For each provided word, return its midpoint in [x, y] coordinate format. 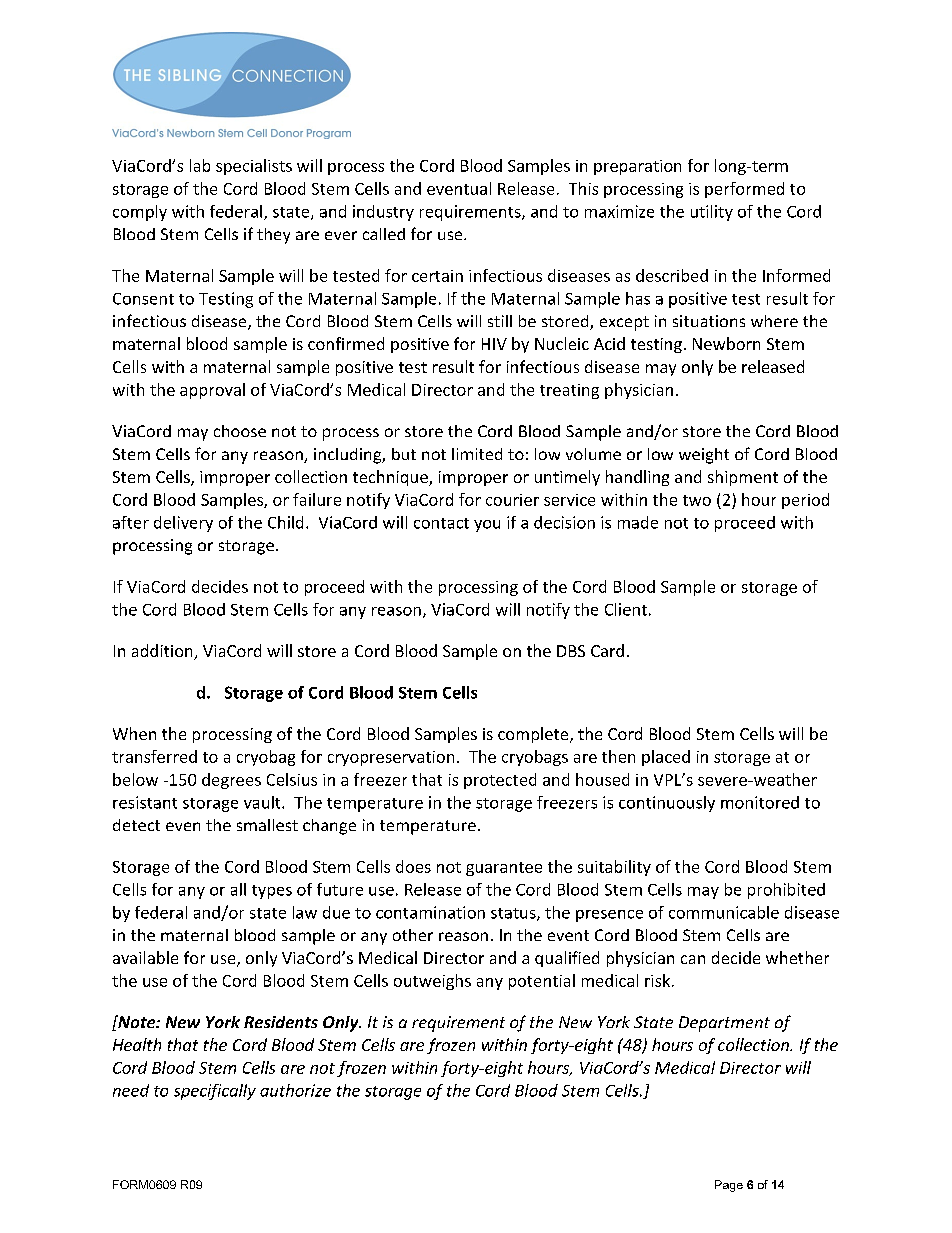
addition [163, 652]
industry [383, 213]
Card [607, 650]
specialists [254, 167]
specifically [215, 1092]
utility [712, 213]
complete [534, 735]
